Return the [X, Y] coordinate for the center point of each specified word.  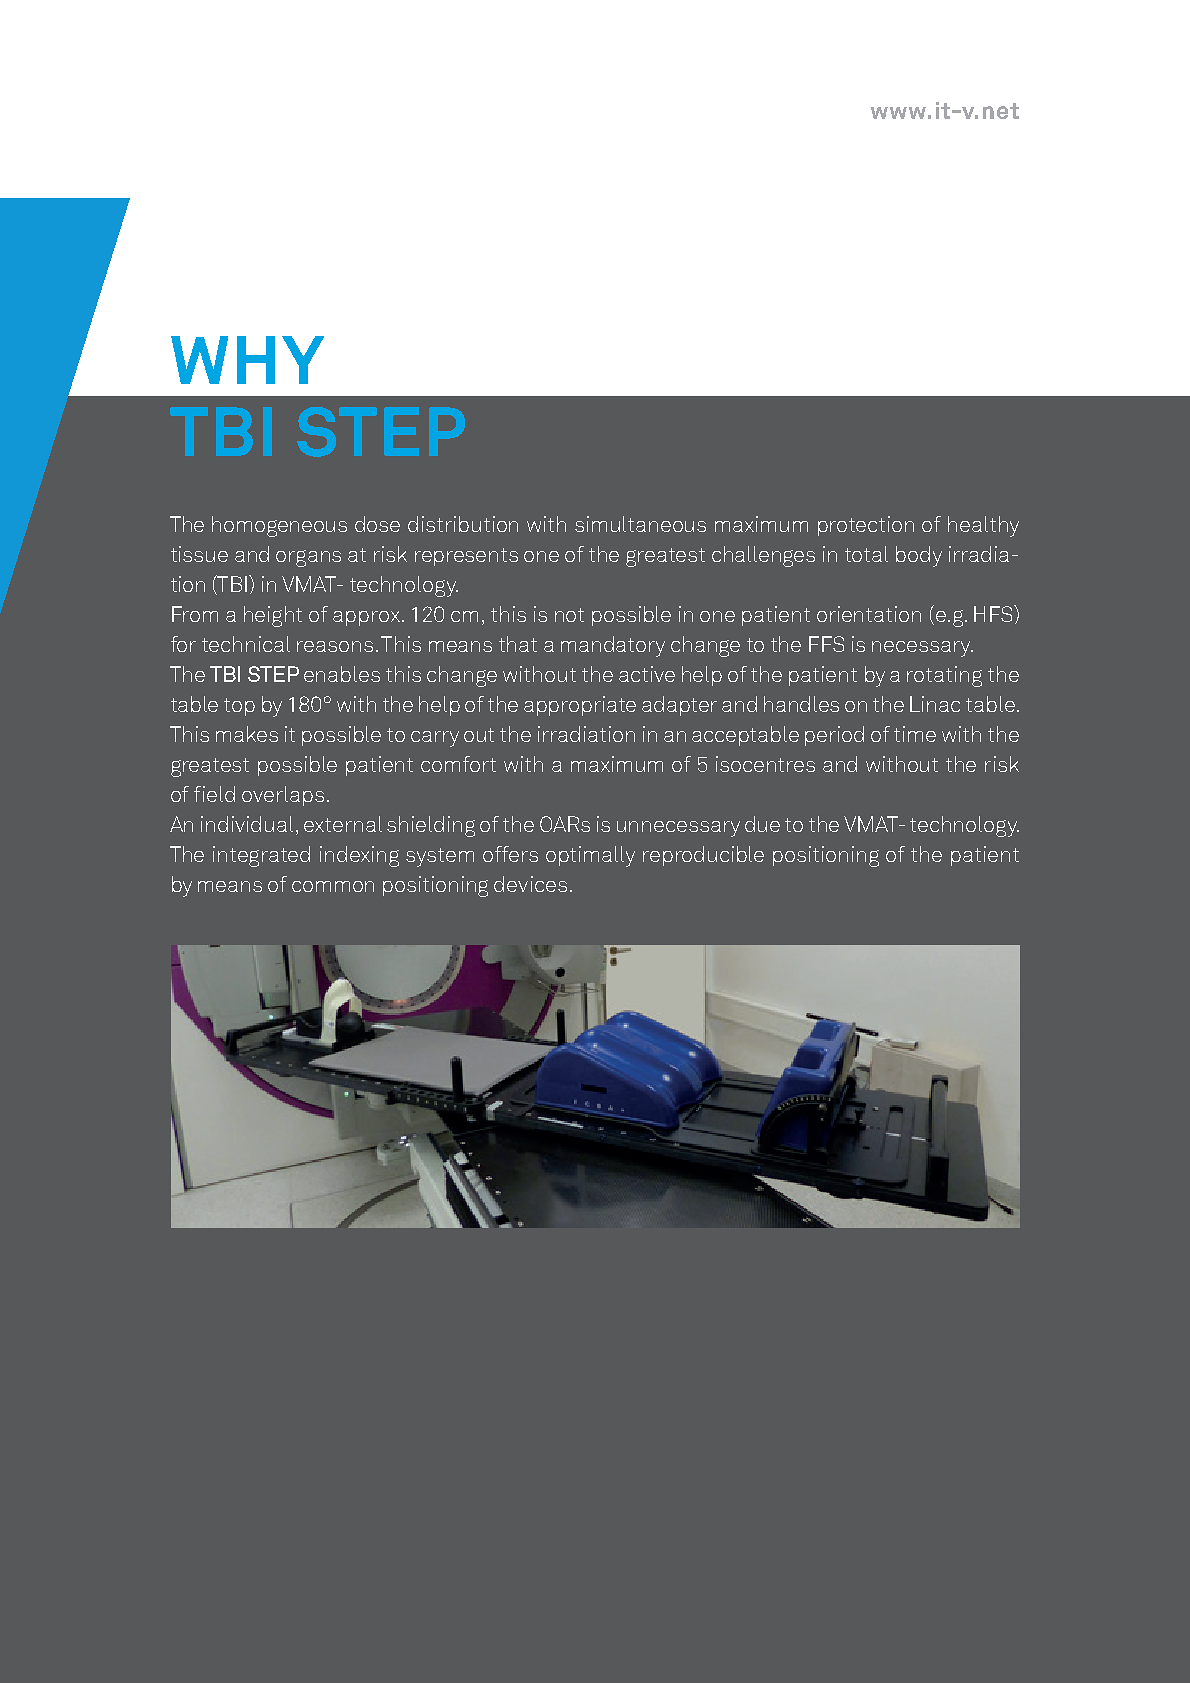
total [866, 554]
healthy [983, 526]
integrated [261, 856]
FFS [826, 644]
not [569, 615]
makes [247, 734]
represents [466, 557]
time [915, 734]
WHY [247, 360]
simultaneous [640, 524]
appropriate [580, 706]
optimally [590, 856]
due [762, 824]
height [273, 616]
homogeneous [279, 526]
